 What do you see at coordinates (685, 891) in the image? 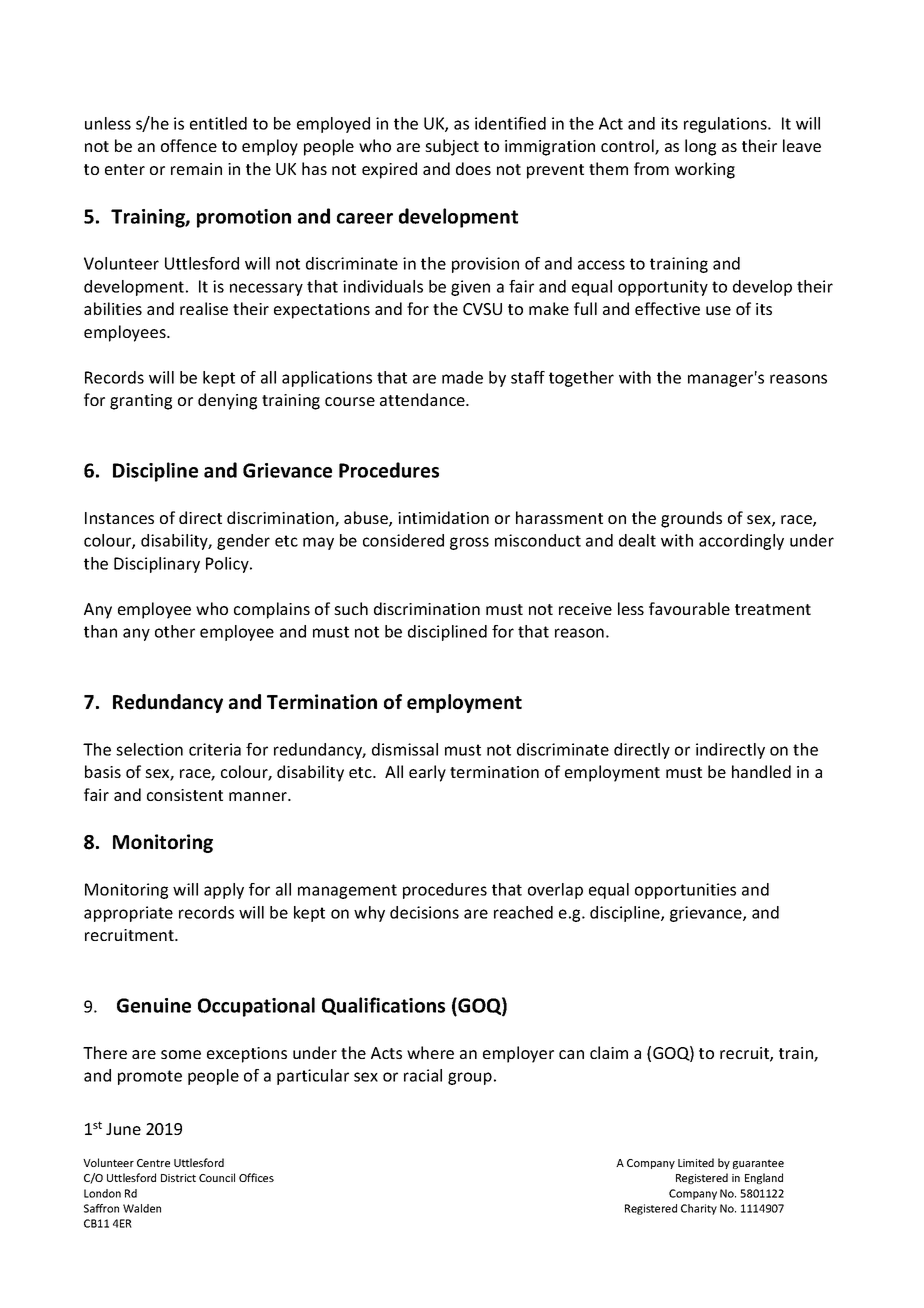
I see `opportunities` at bounding box center [685, 891].
